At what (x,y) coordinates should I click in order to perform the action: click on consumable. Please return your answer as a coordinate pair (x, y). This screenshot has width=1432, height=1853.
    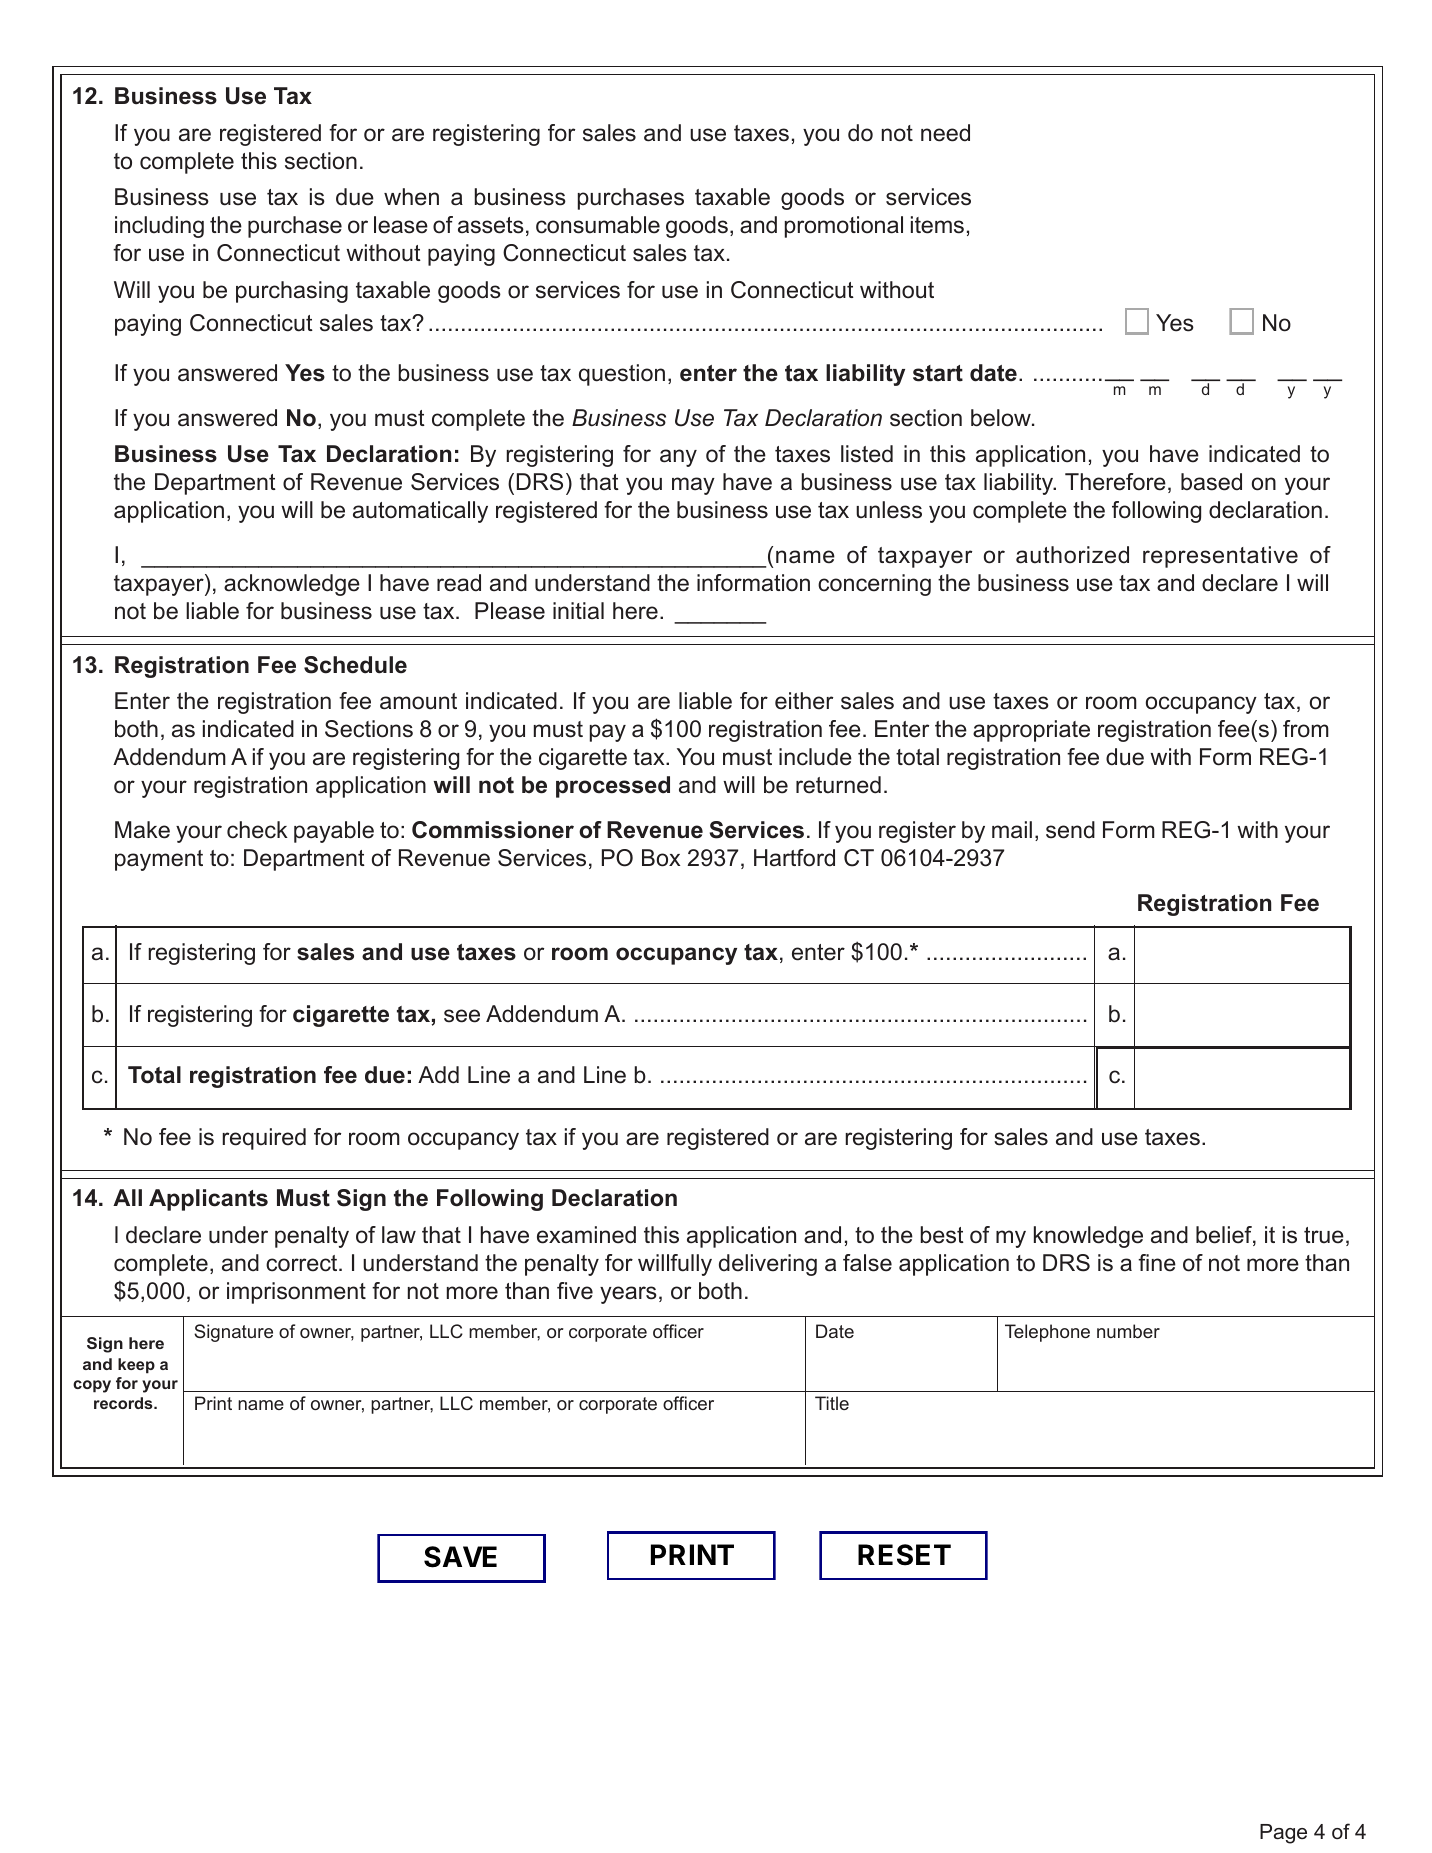
    Looking at the image, I should click on (598, 225).
